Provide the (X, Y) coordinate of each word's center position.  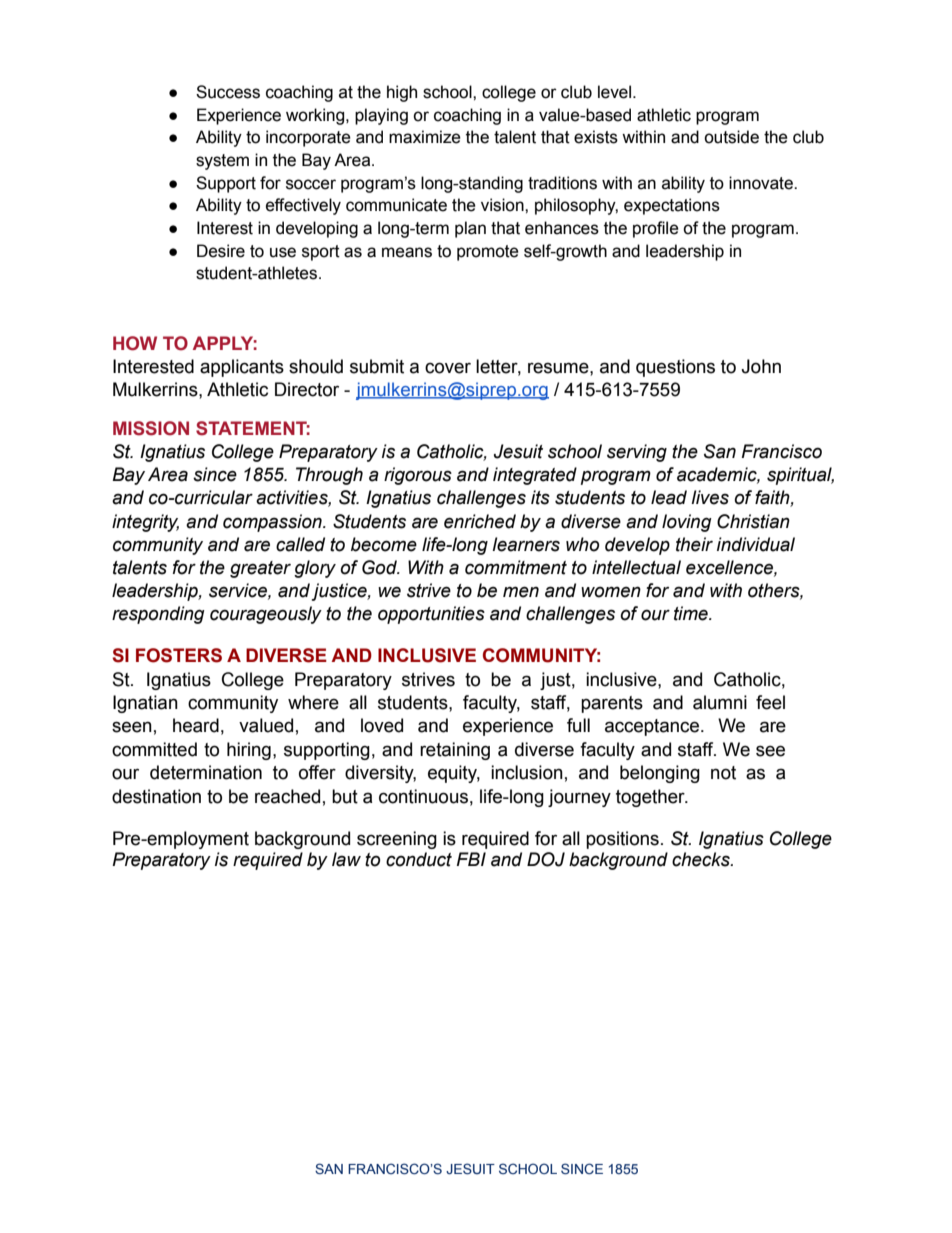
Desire (221, 251)
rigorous (418, 476)
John (761, 366)
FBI (471, 859)
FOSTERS (179, 655)
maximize (425, 137)
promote (488, 253)
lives (710, 497)
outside (731, 137)
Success (228, 92)
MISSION (151, 428)
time (692, 613)
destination (156, 796)
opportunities (431, 615)
